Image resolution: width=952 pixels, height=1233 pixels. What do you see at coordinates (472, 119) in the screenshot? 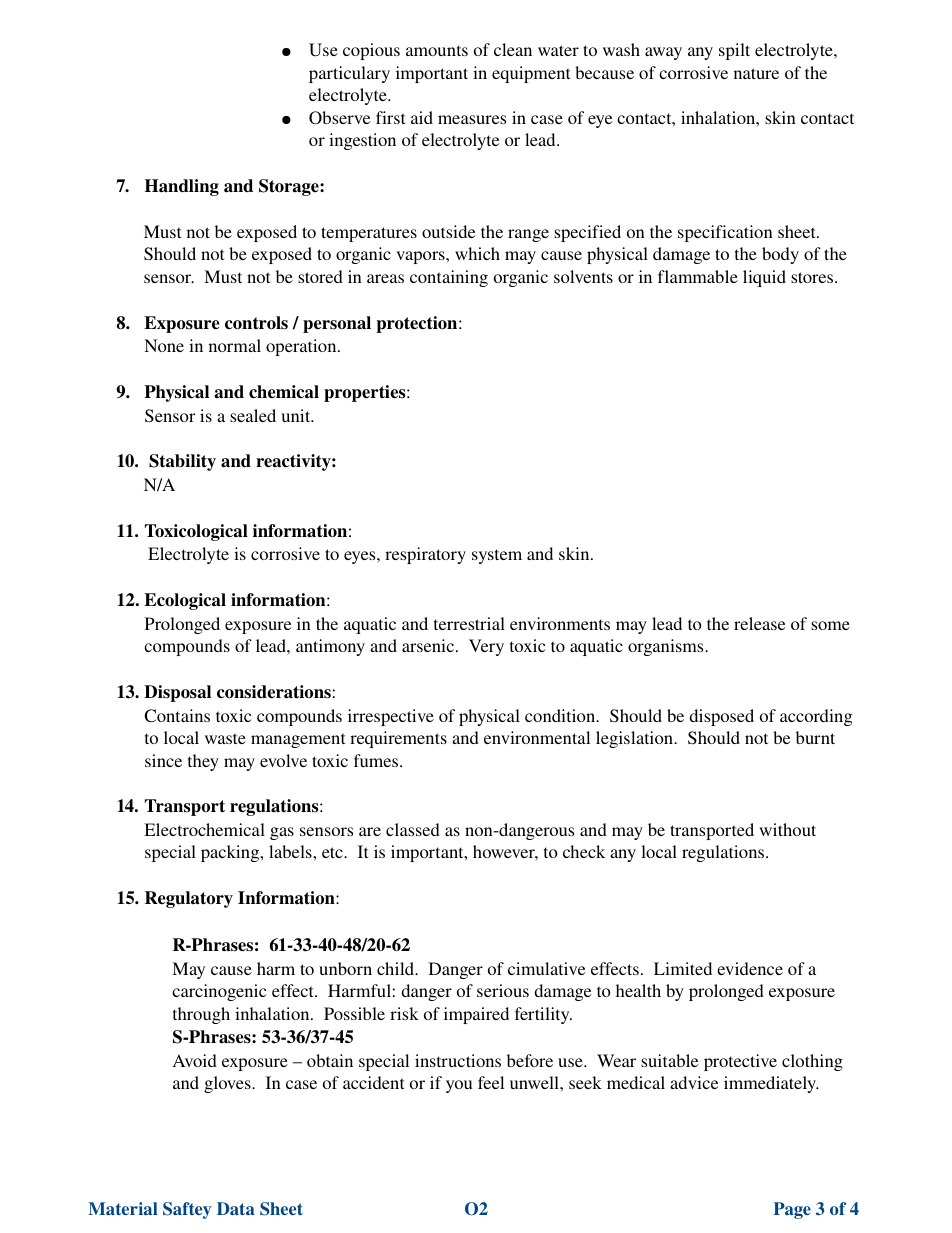
I see `measures` at bounding box center [472, 119].
